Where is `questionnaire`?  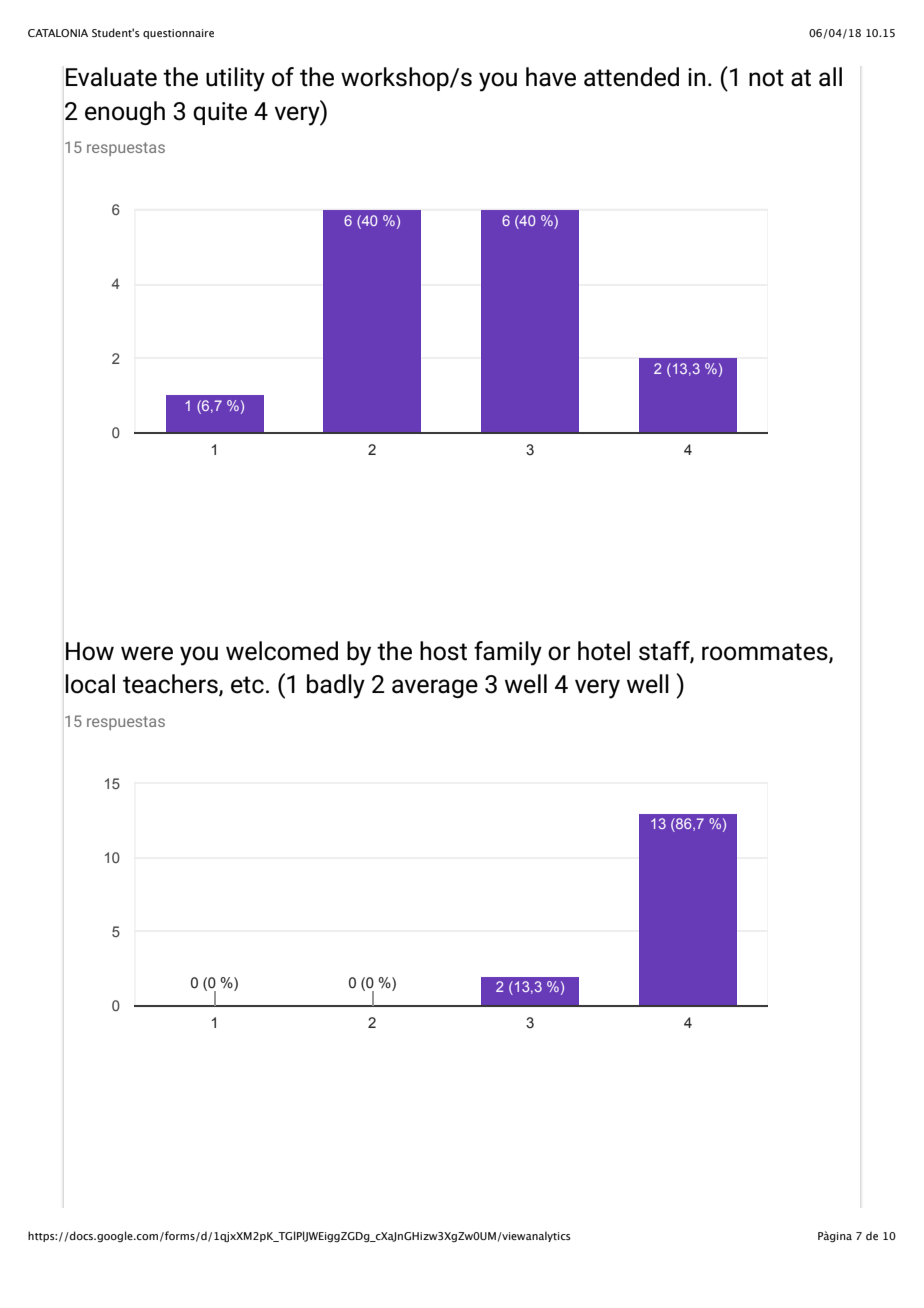 questionnaire is located at coordinates (178, 34).
